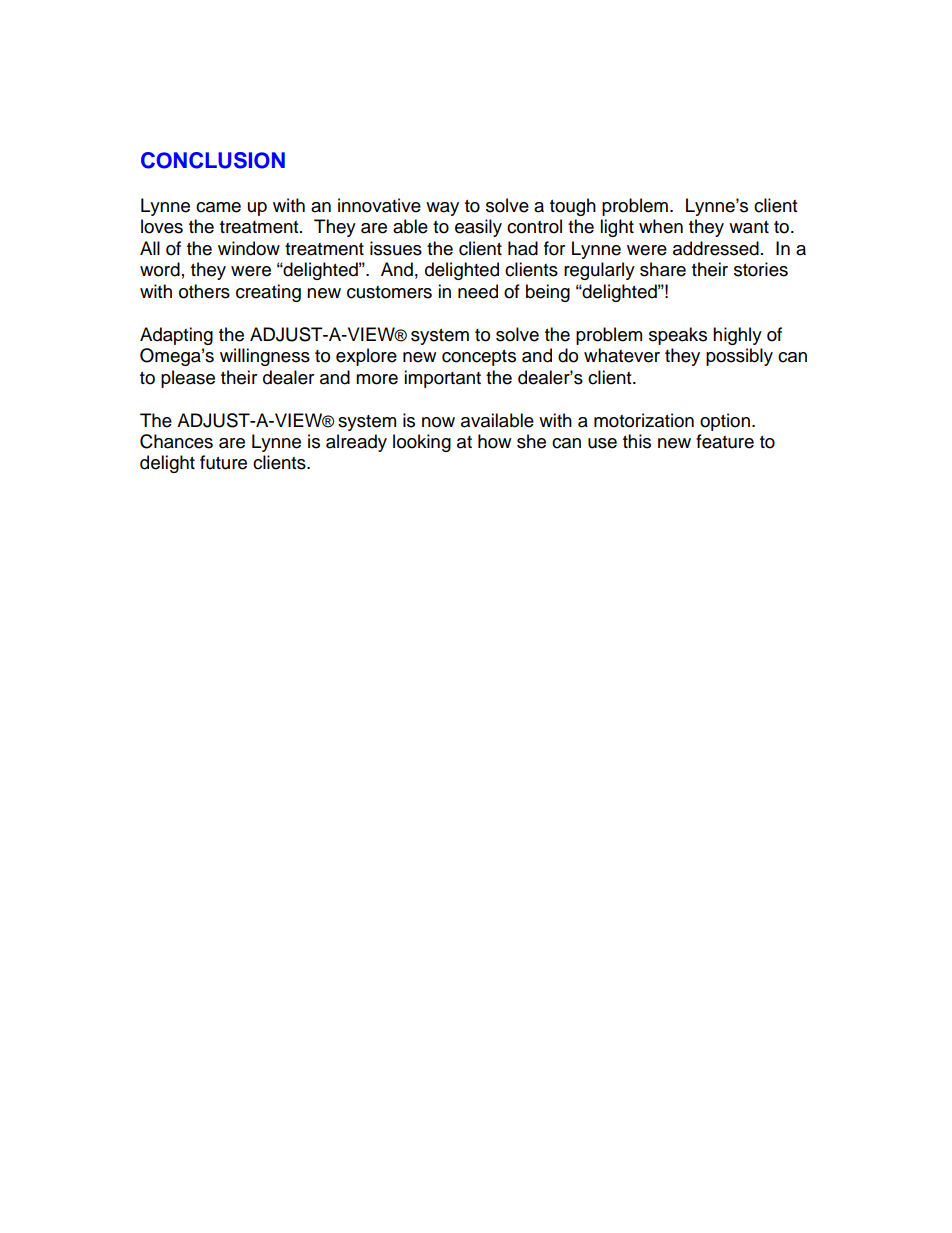 Image resolution: width=952 pixels, height=1233 pixels. Describe the element at coordinates (223, 462) in the image. I see `future` at that location.
